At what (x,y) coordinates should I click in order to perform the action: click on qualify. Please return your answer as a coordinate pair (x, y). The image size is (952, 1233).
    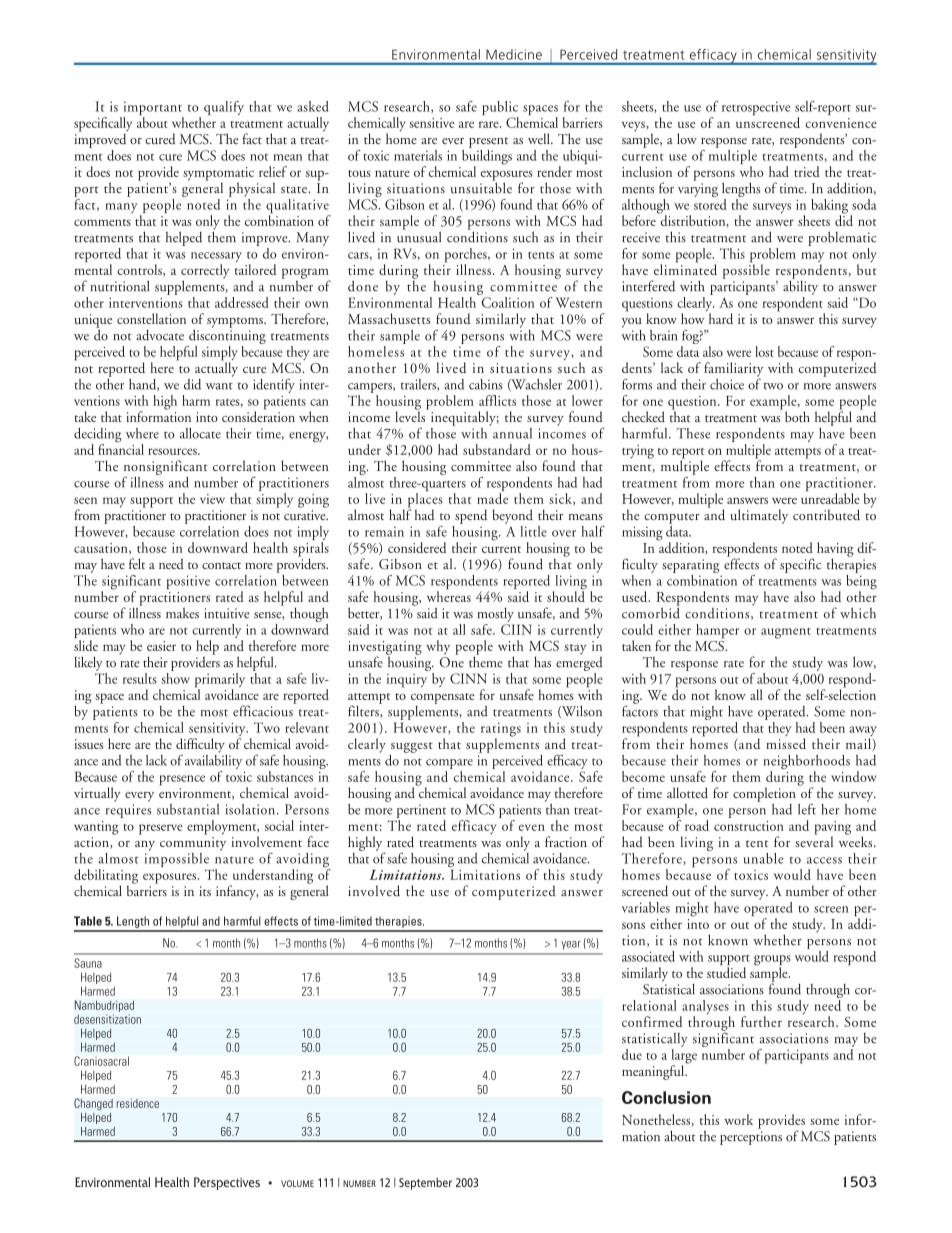
    Looking at the image, I should click on (224, 108).
